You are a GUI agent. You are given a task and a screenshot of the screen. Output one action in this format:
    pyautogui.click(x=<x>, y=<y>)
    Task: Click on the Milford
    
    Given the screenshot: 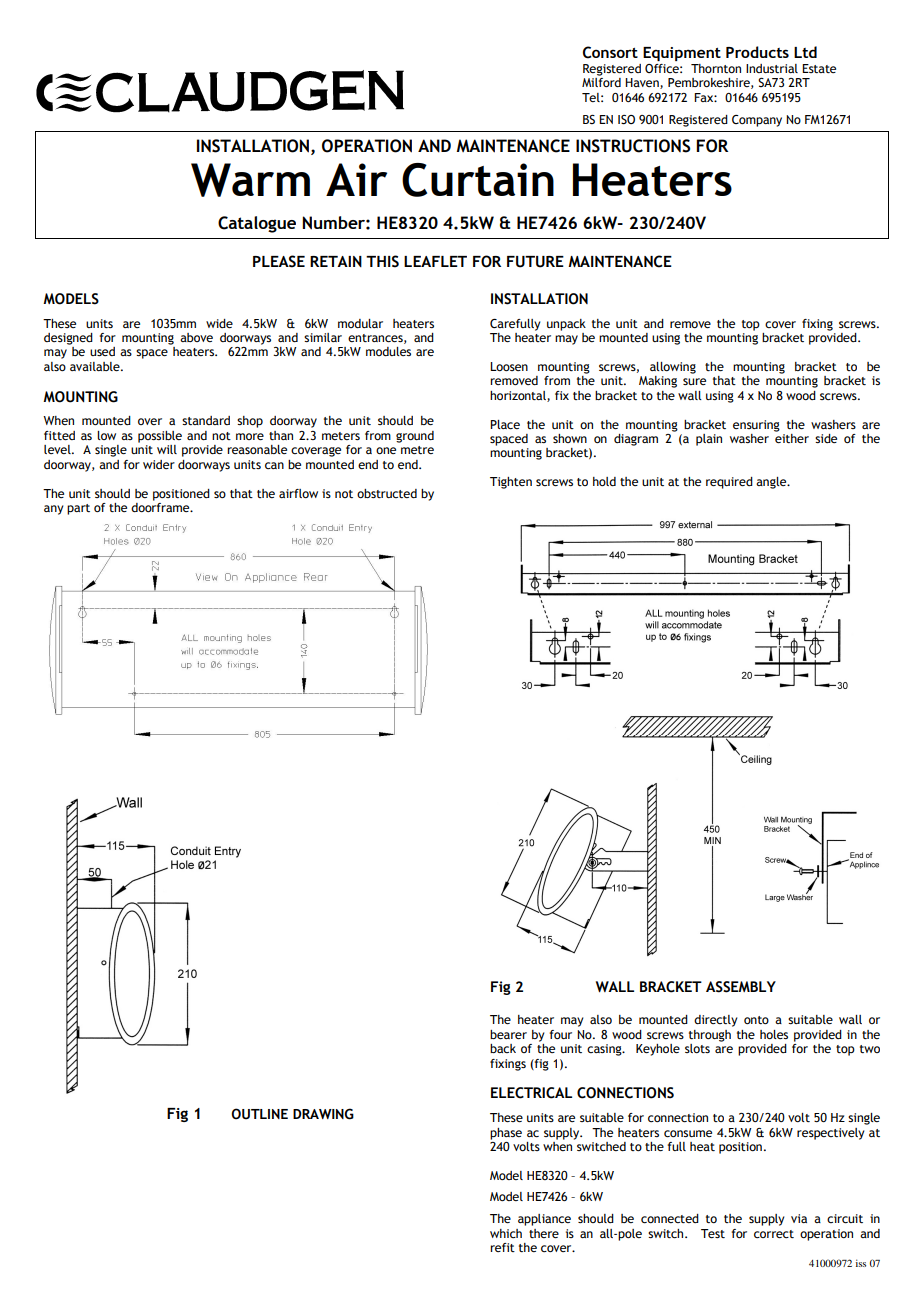 What is the action you would take?
    pyautogui.click(x=601, y=82)
